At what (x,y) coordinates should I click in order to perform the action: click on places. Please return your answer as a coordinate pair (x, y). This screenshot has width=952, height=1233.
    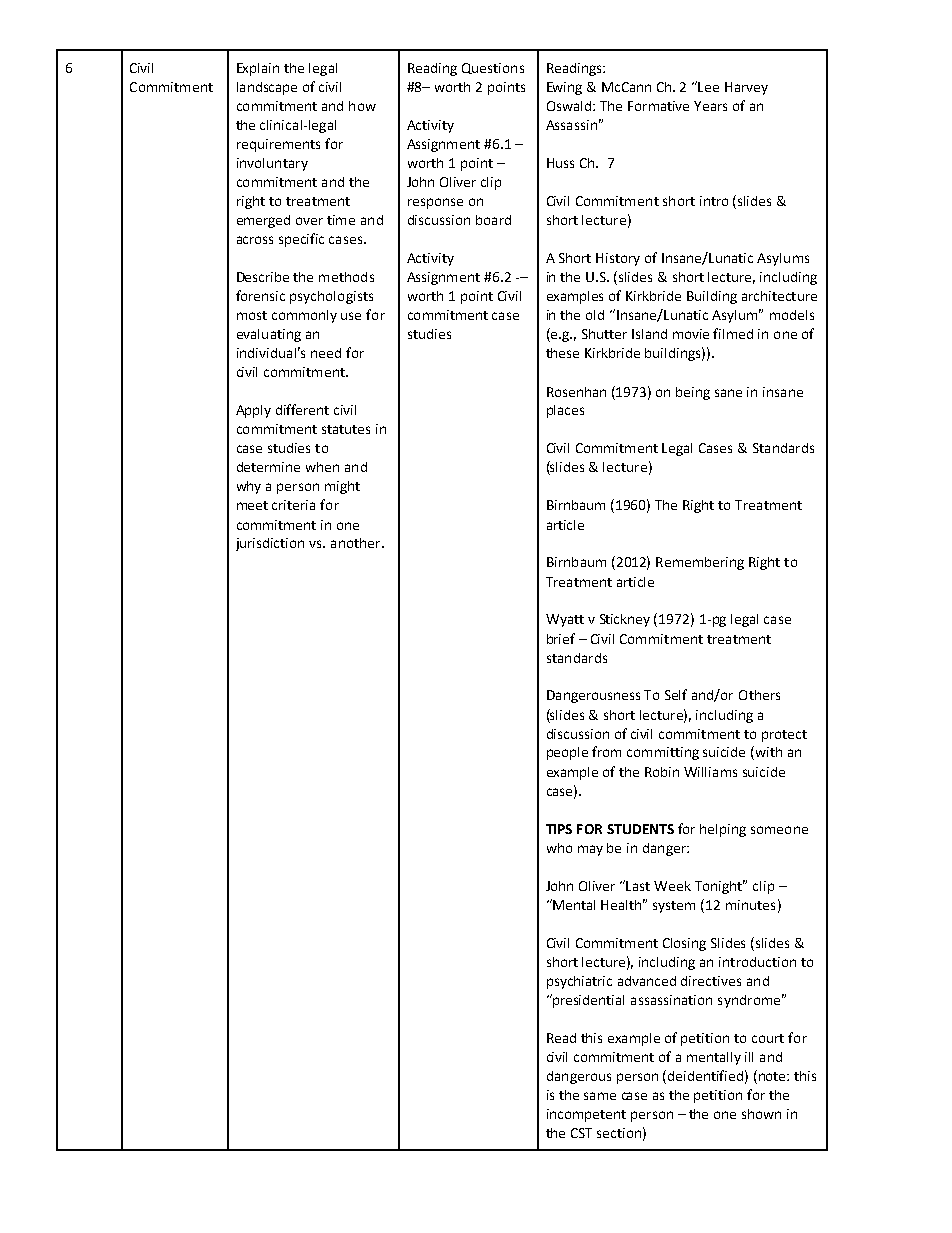
    Looking at the image, I should click on (565, 411).
